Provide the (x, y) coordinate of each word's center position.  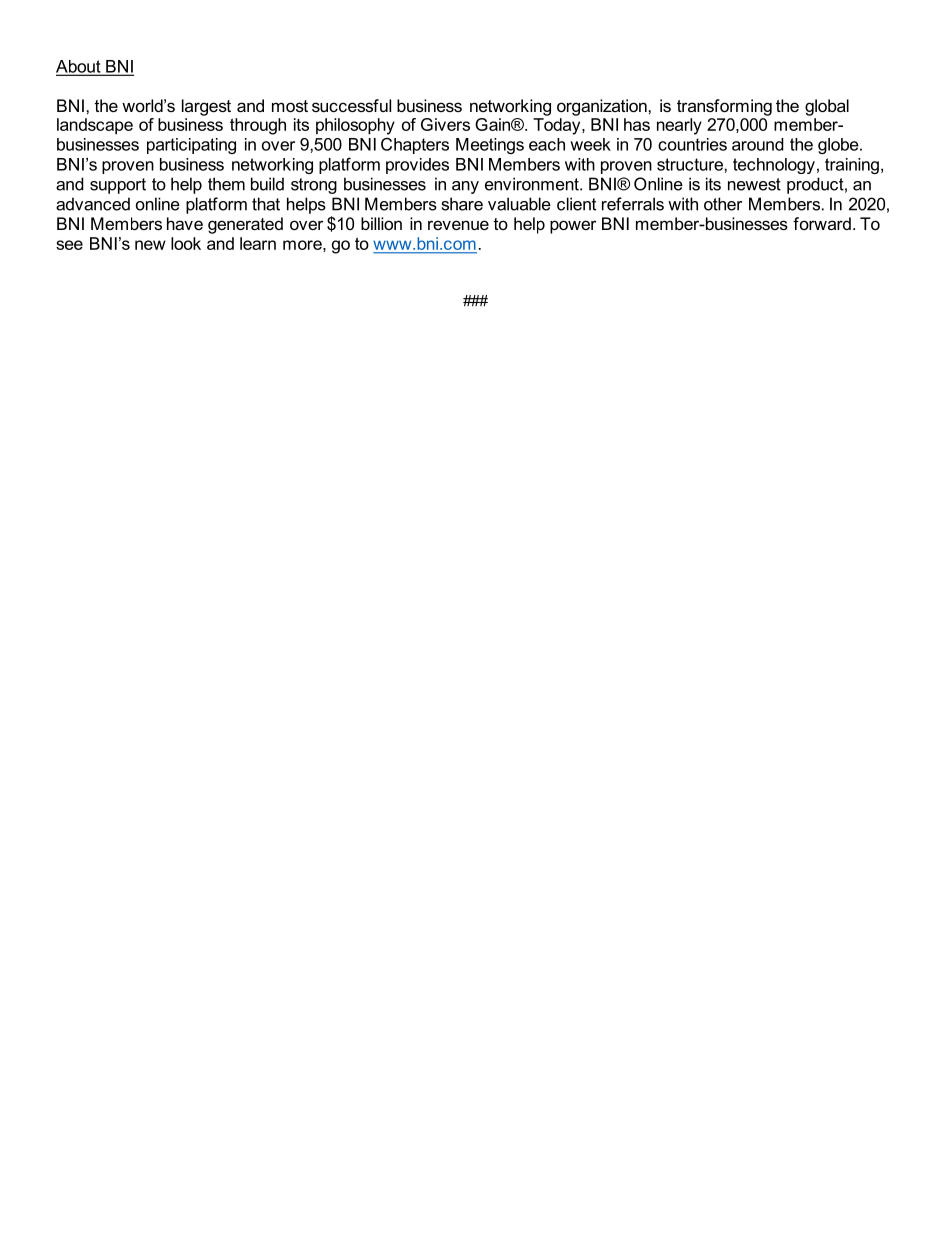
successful (351, 105)
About (79, 67)
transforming (724, 107)
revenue (458, 225)
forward (822, 223)
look (186, 243)
